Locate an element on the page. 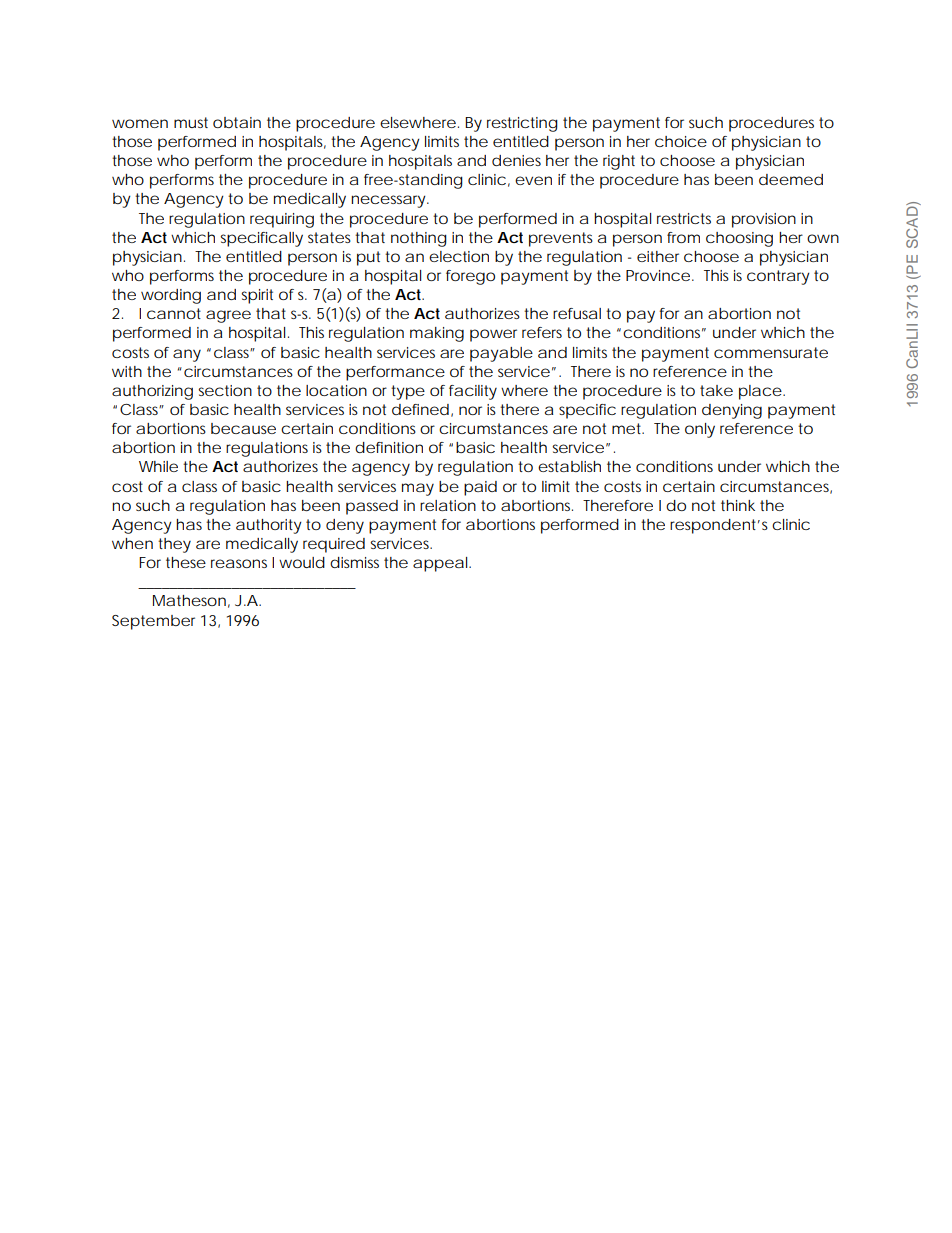 The width and height of the document is (952, 1233). facility is located at coordinates (473, 392).
